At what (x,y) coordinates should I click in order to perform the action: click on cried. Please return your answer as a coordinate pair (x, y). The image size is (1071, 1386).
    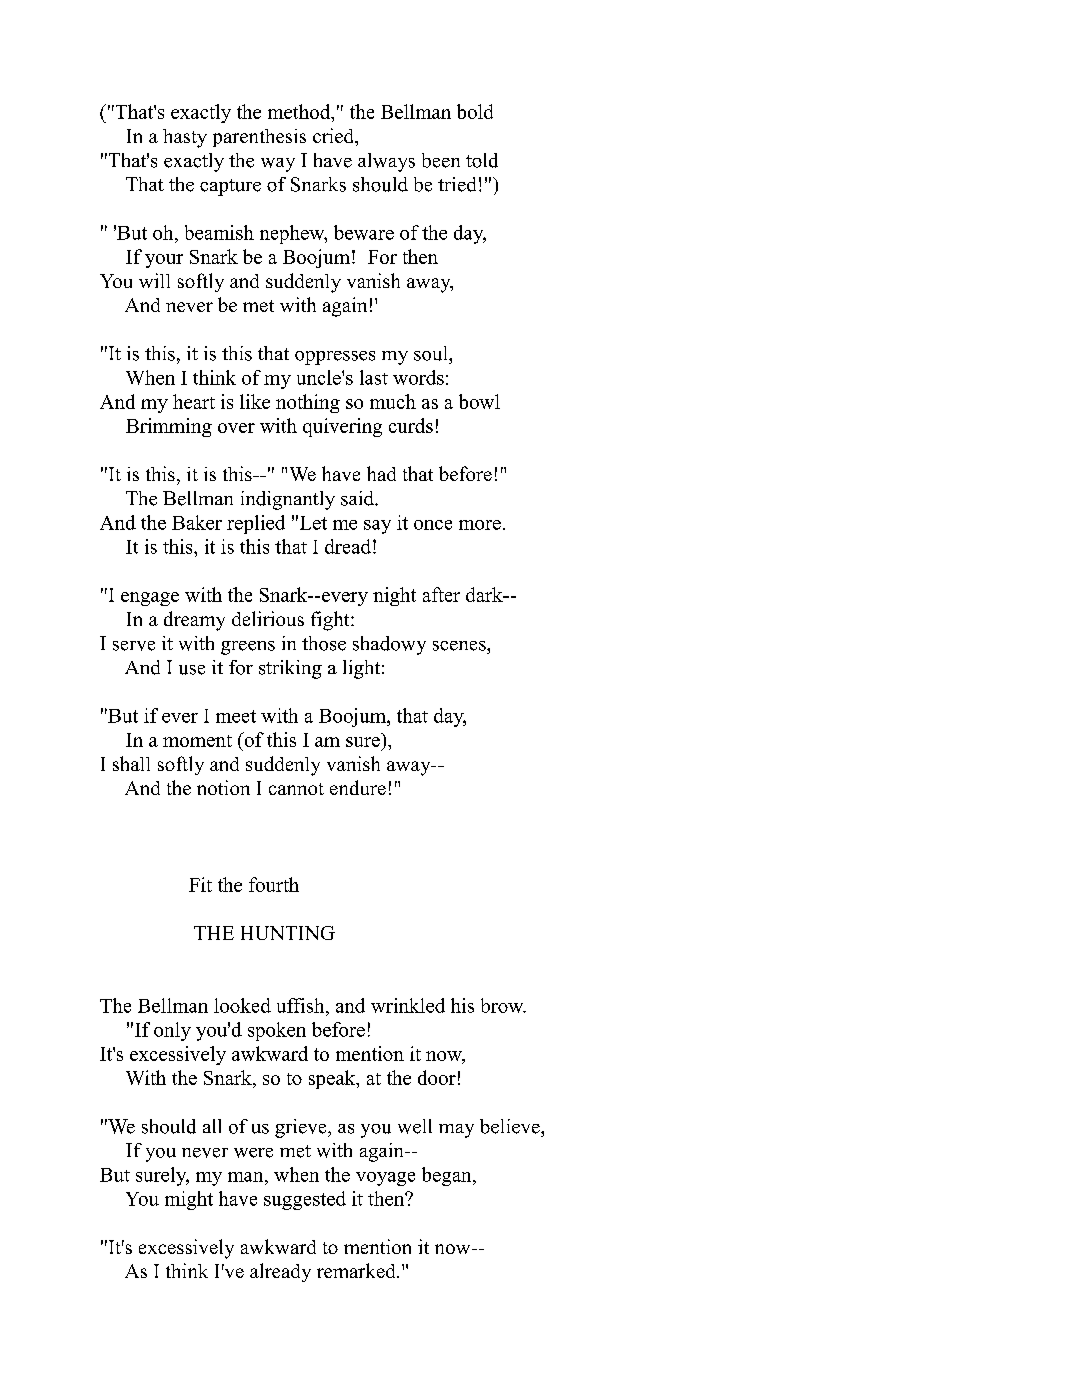
    Looking at the image, I should click on (334, 135).
